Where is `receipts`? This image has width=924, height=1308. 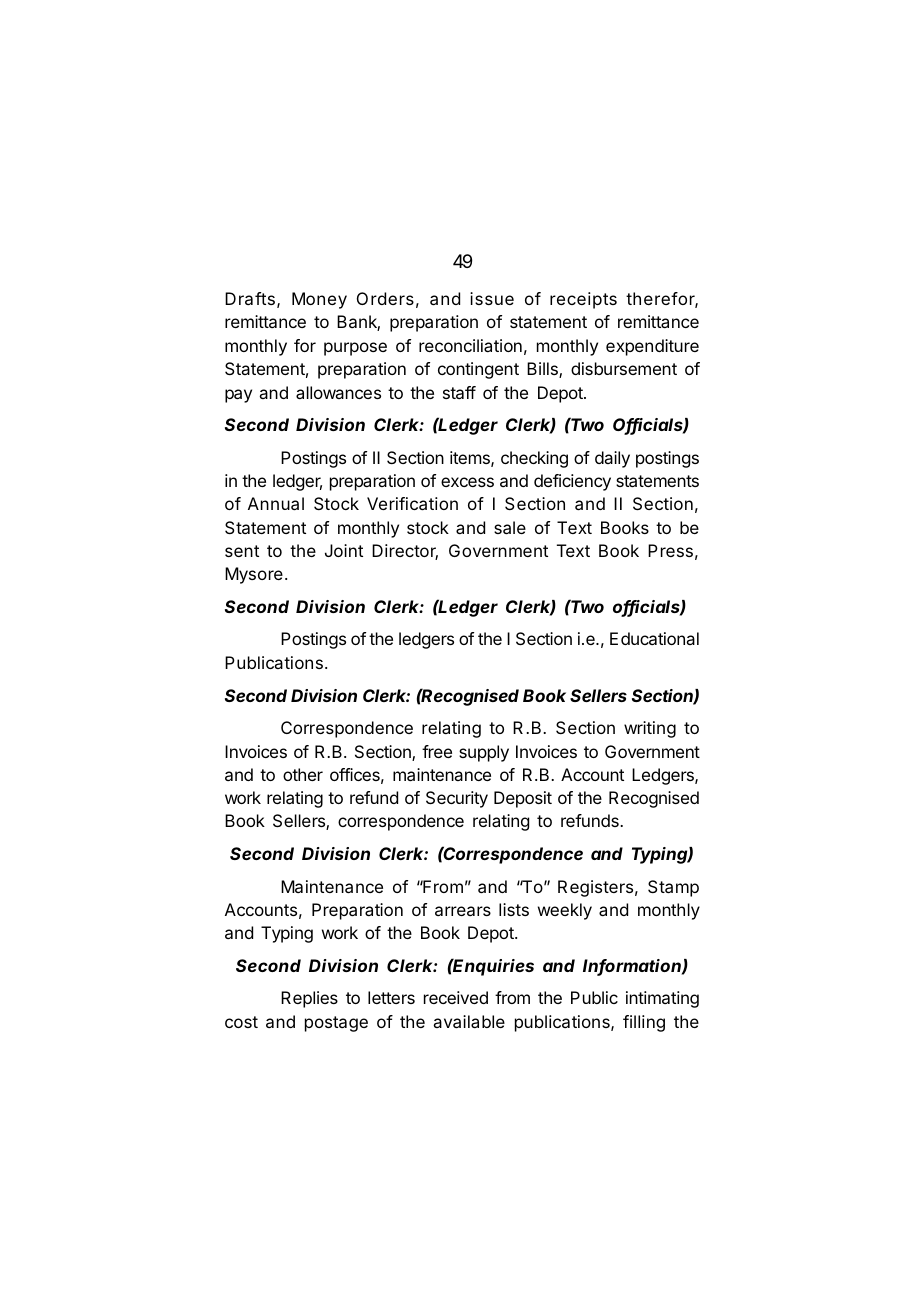 receipts is located at coordinates (583, 300).
